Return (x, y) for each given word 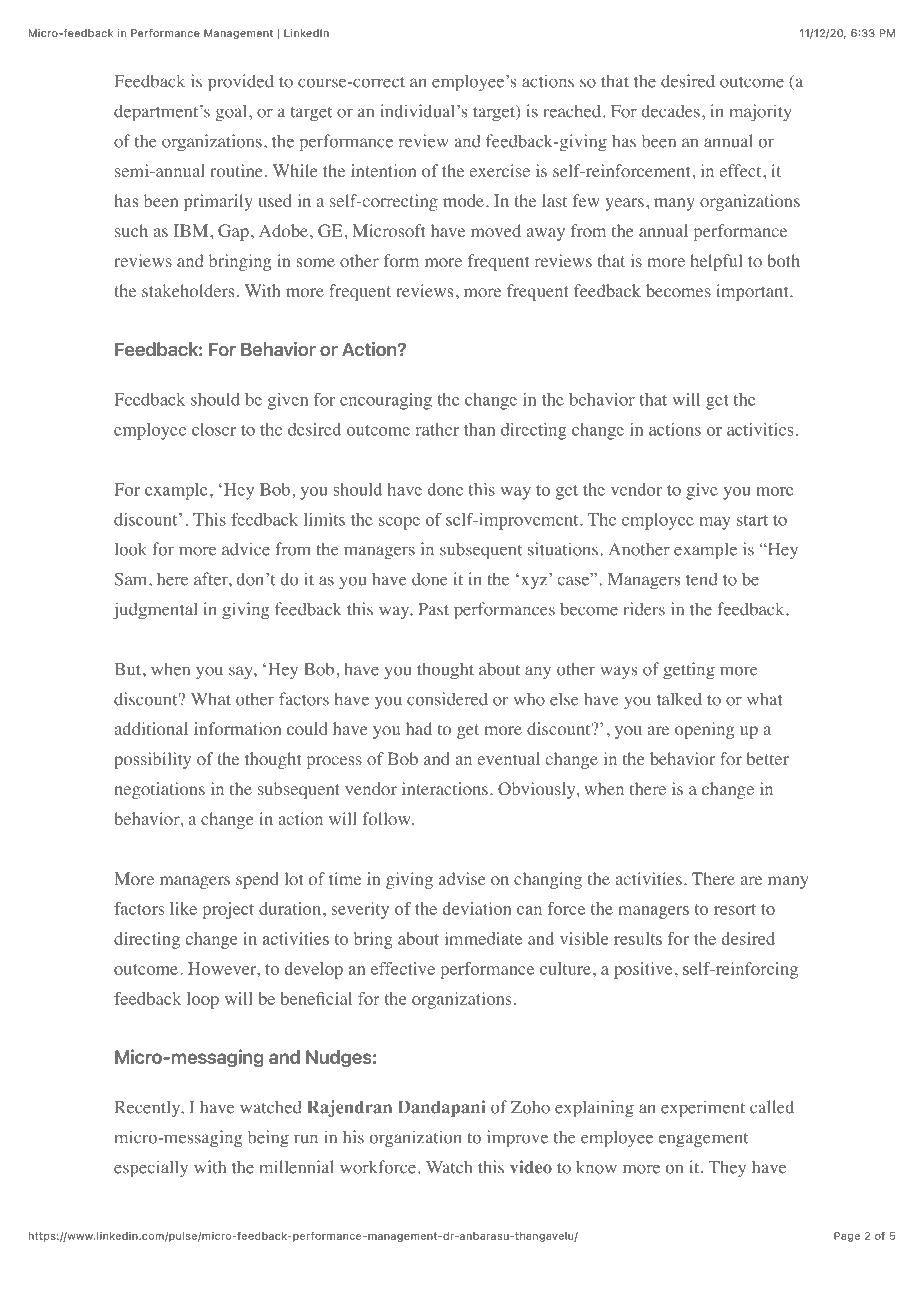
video (531, 1167)
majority (761, 113)
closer (214, 429)
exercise (499, 170)
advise (462, 878)
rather (437, 429)
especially (151, 1169)
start (752, 520)
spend (257, 880)
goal (233, 113)
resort (735, 909)
